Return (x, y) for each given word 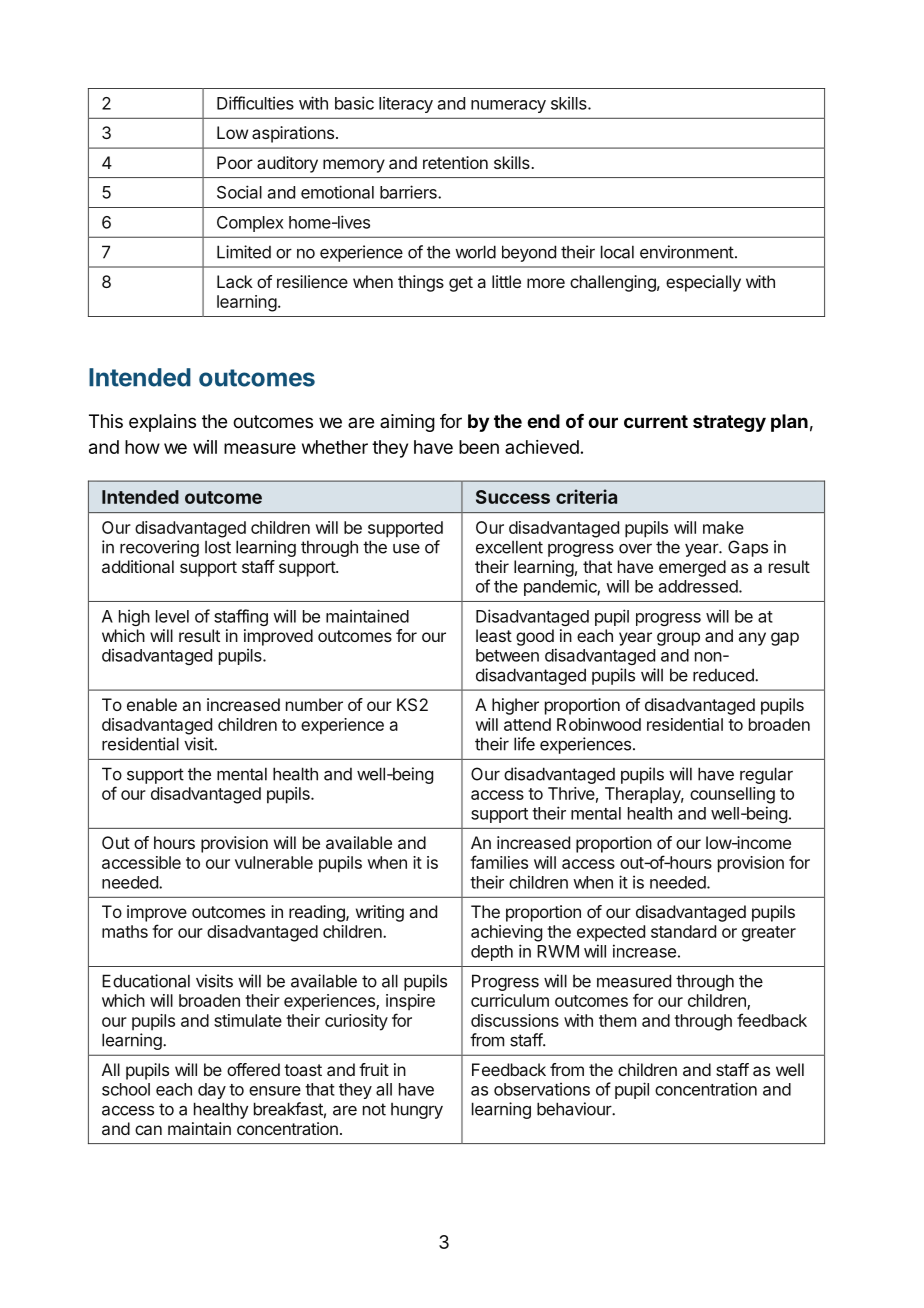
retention (455, 162)
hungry (417, 1111)
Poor (235, 162)
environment (687, 252)
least (494, 635)
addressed (698, 586)
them (617, 1020)
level (172, 616)
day (212, 1091)
